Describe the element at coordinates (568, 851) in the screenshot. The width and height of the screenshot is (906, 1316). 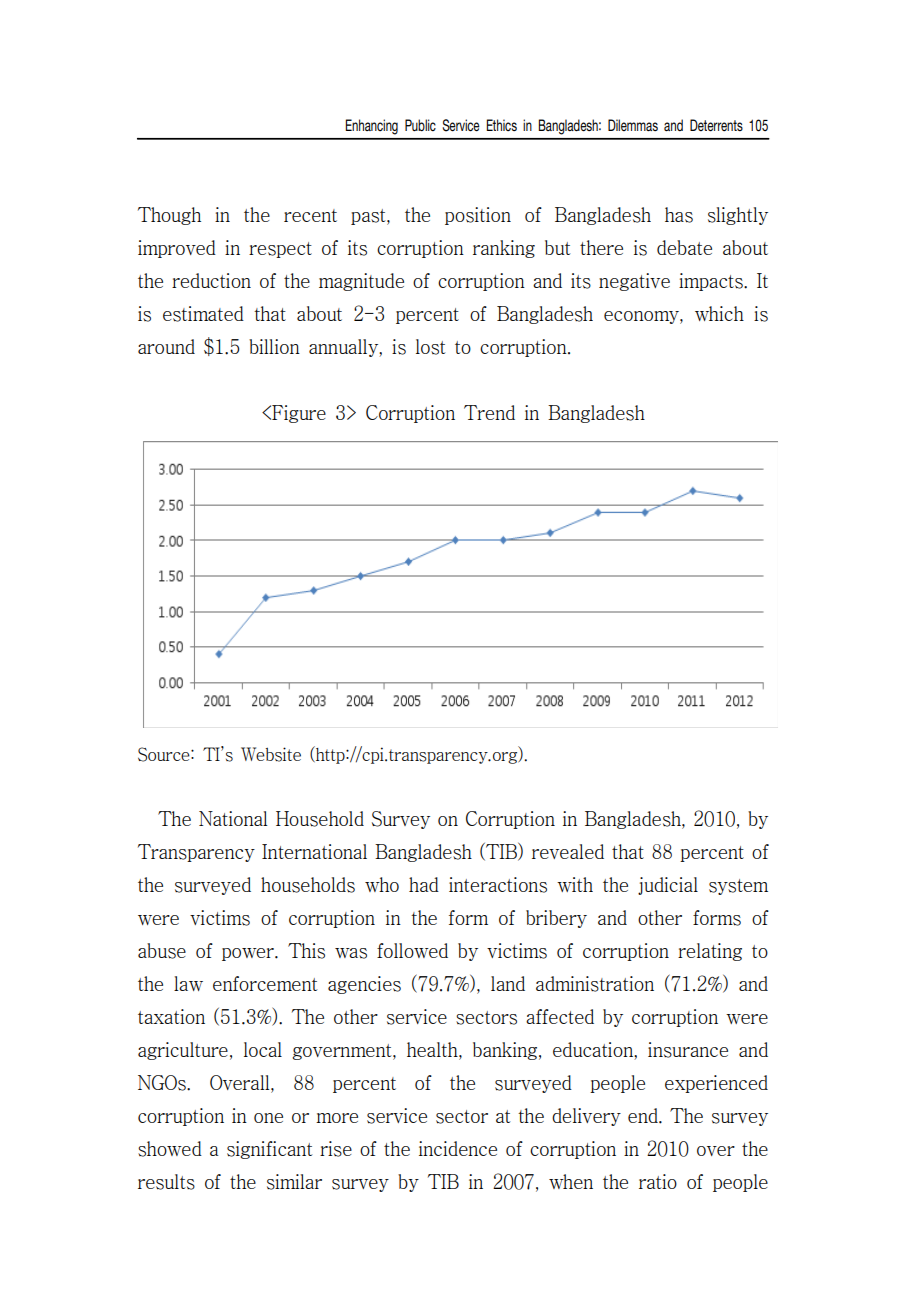
I see `revealed` at that location.
